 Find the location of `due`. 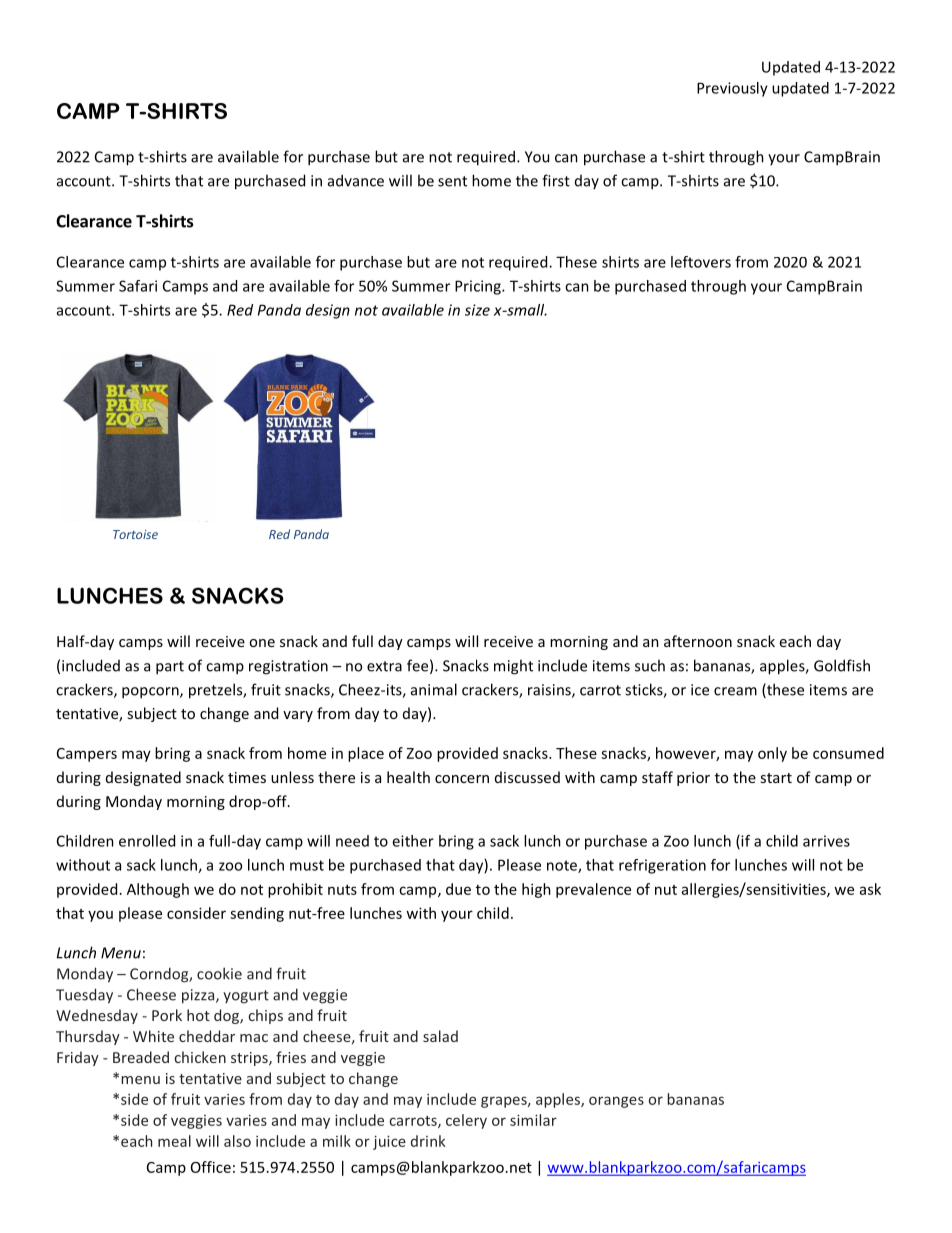

due is located at coordinates (458, 889).
